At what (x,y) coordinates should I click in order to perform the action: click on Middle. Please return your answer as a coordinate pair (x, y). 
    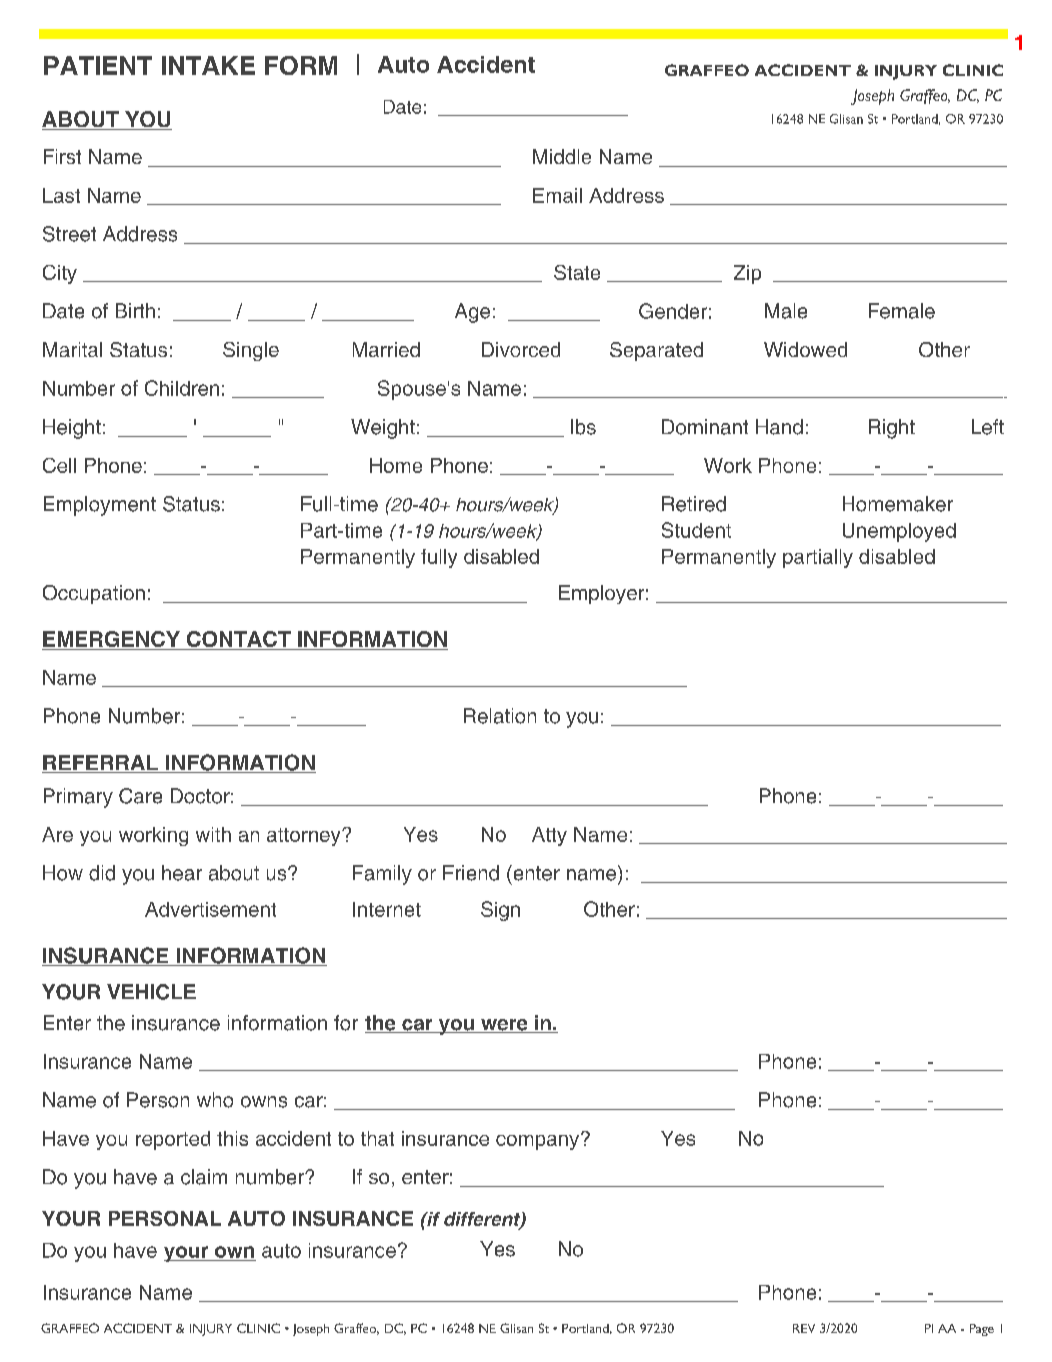
    Looking at the image, I should click on (562, 156).
